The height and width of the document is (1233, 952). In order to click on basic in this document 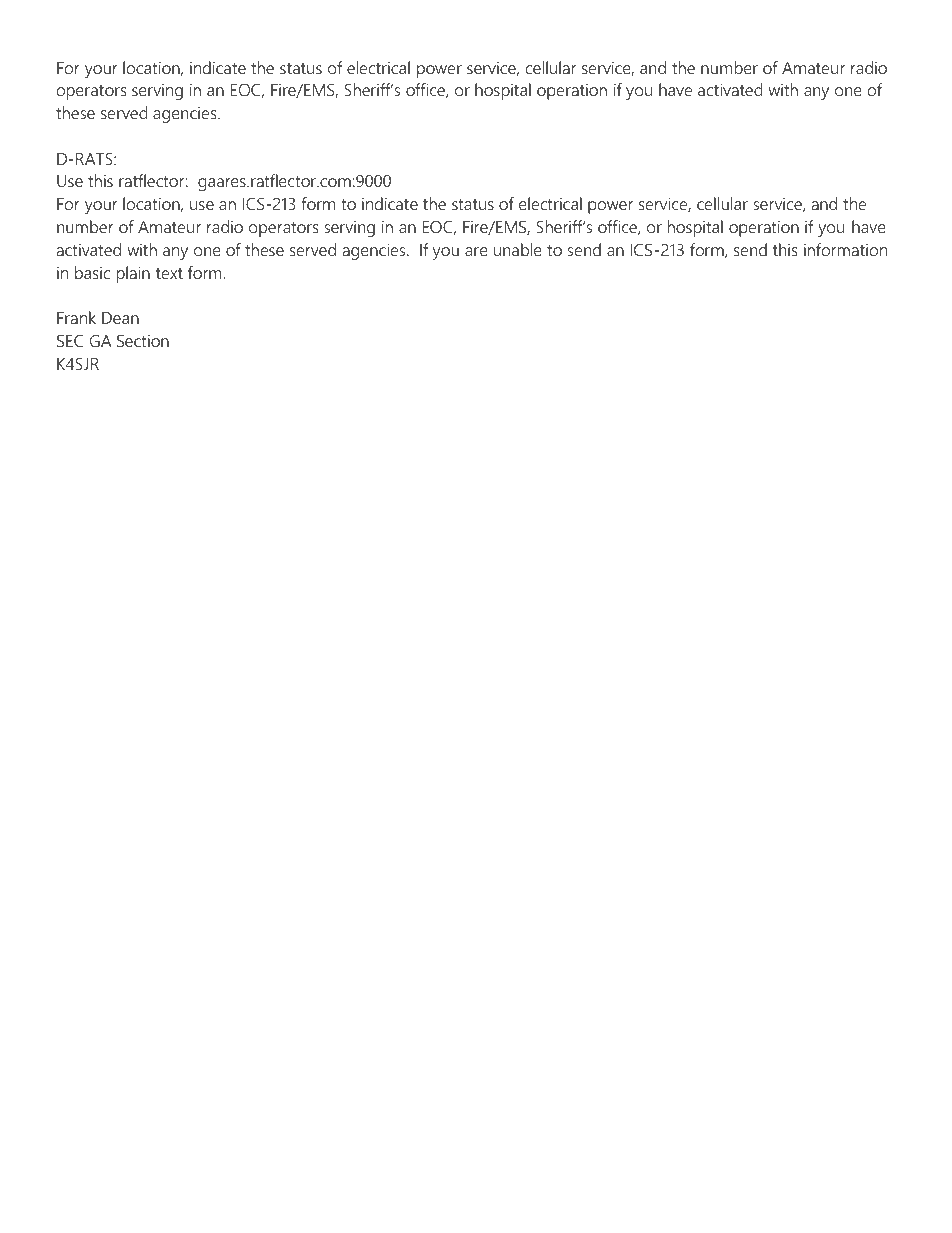, I will do `click(92, 272)`.
